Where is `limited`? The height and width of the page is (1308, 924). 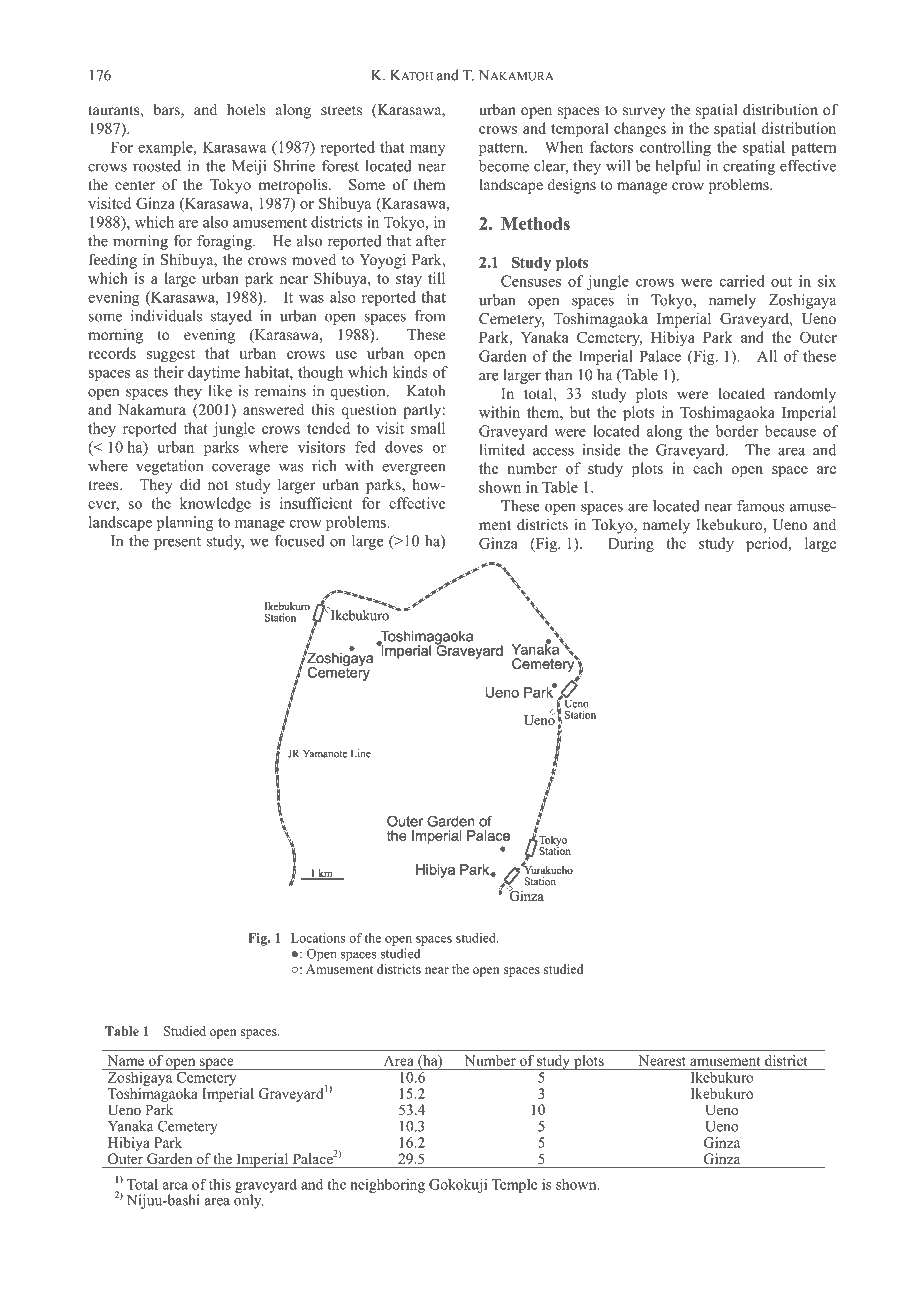 limited is located at coordinates (502, 450).
